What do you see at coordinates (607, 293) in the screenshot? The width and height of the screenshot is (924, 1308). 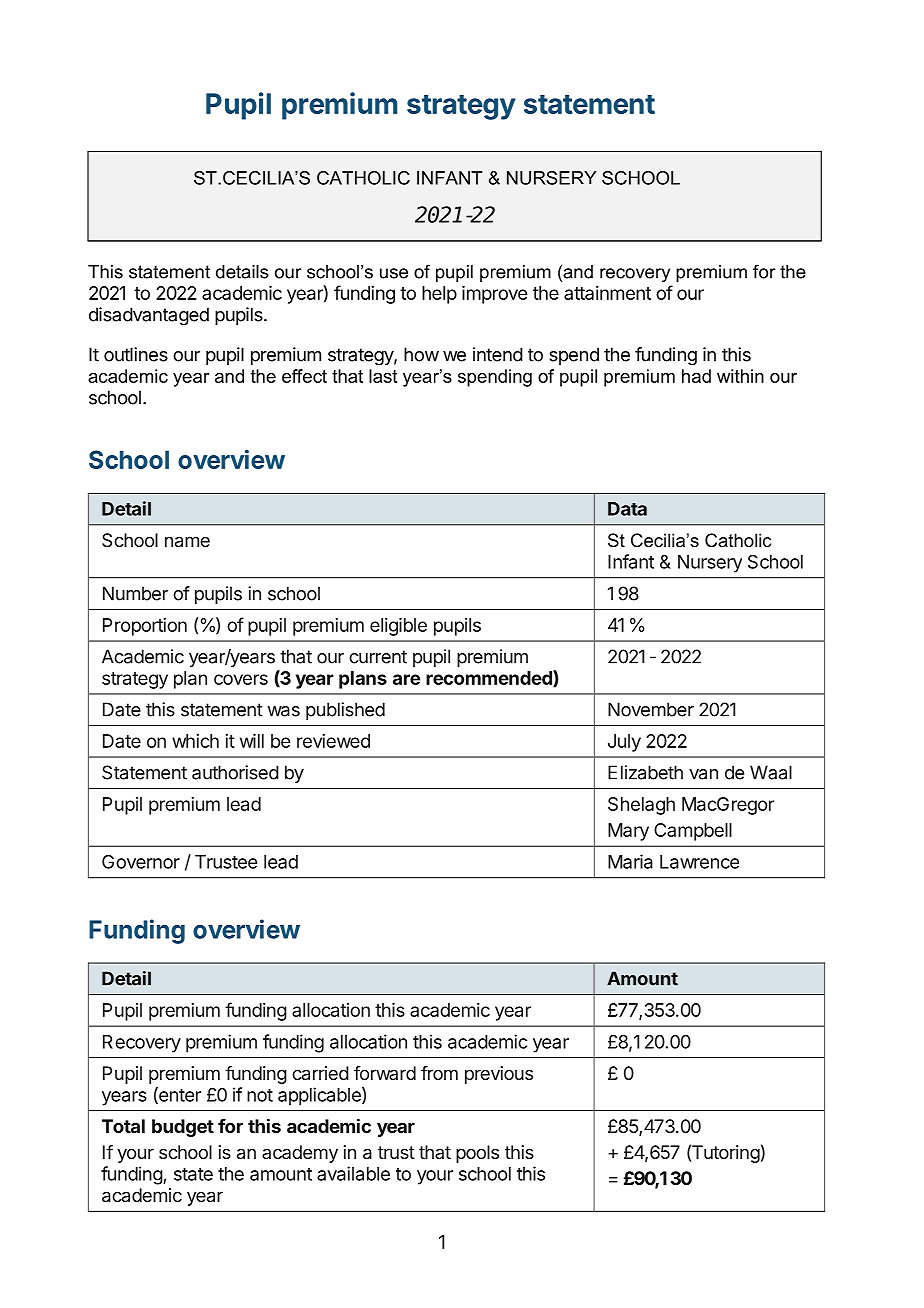 I see `attainment` at bounding box center [607, 293].
